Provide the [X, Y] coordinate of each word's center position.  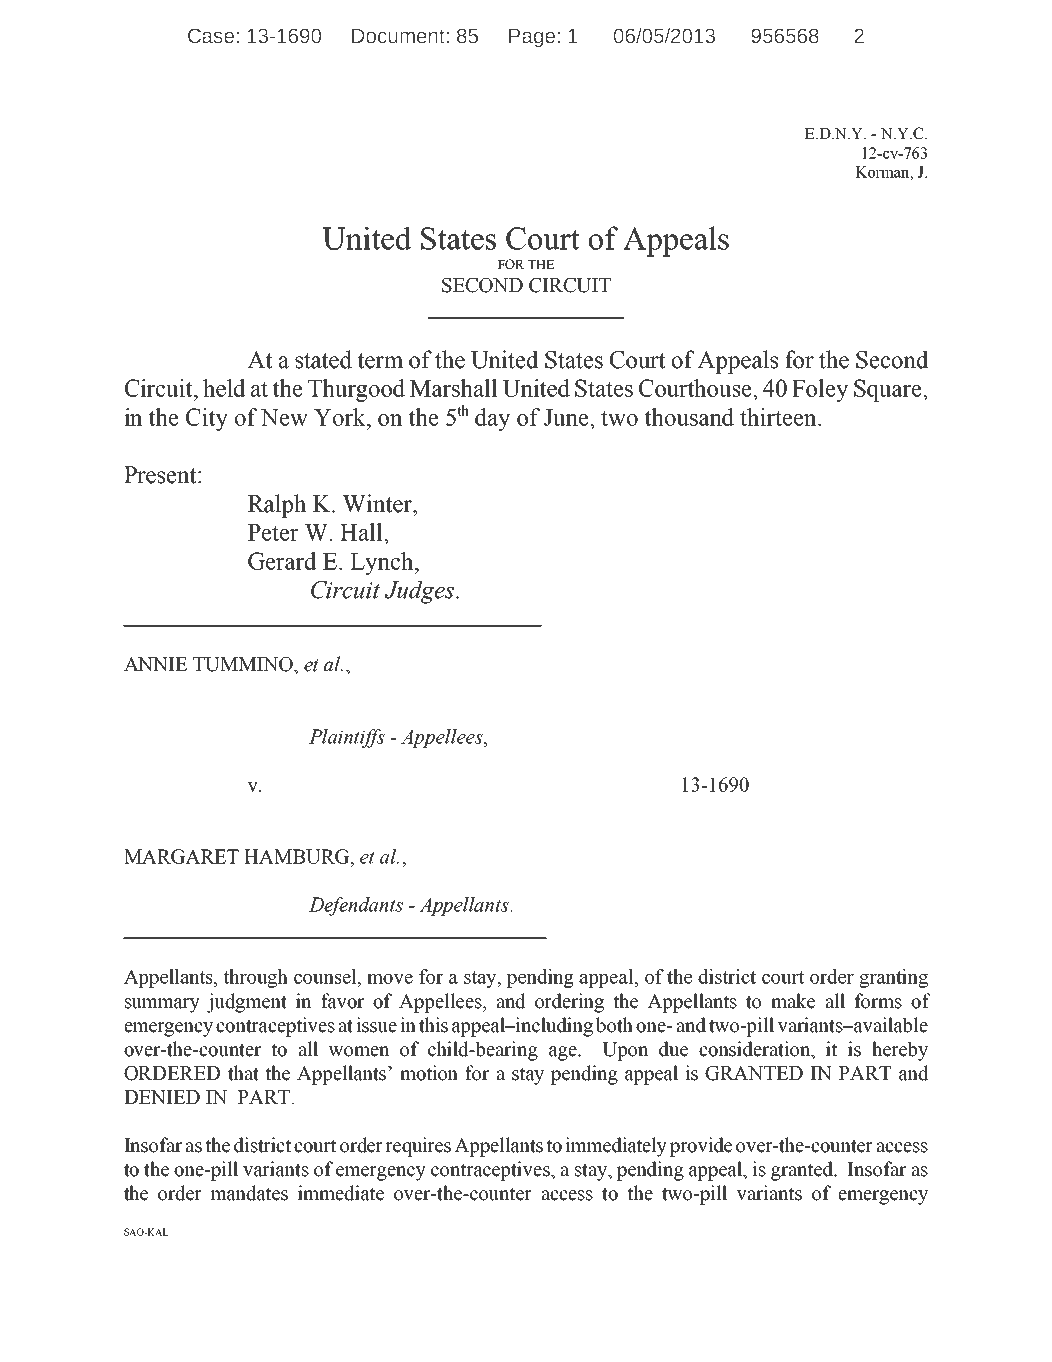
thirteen [779, 417]
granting [893, 978]
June [567, 417]
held [224, 388]
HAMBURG [298, 856]
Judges [420, 592]
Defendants [356, 906]
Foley [820, 390]
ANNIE [155, 664]
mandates [249, 1193]
